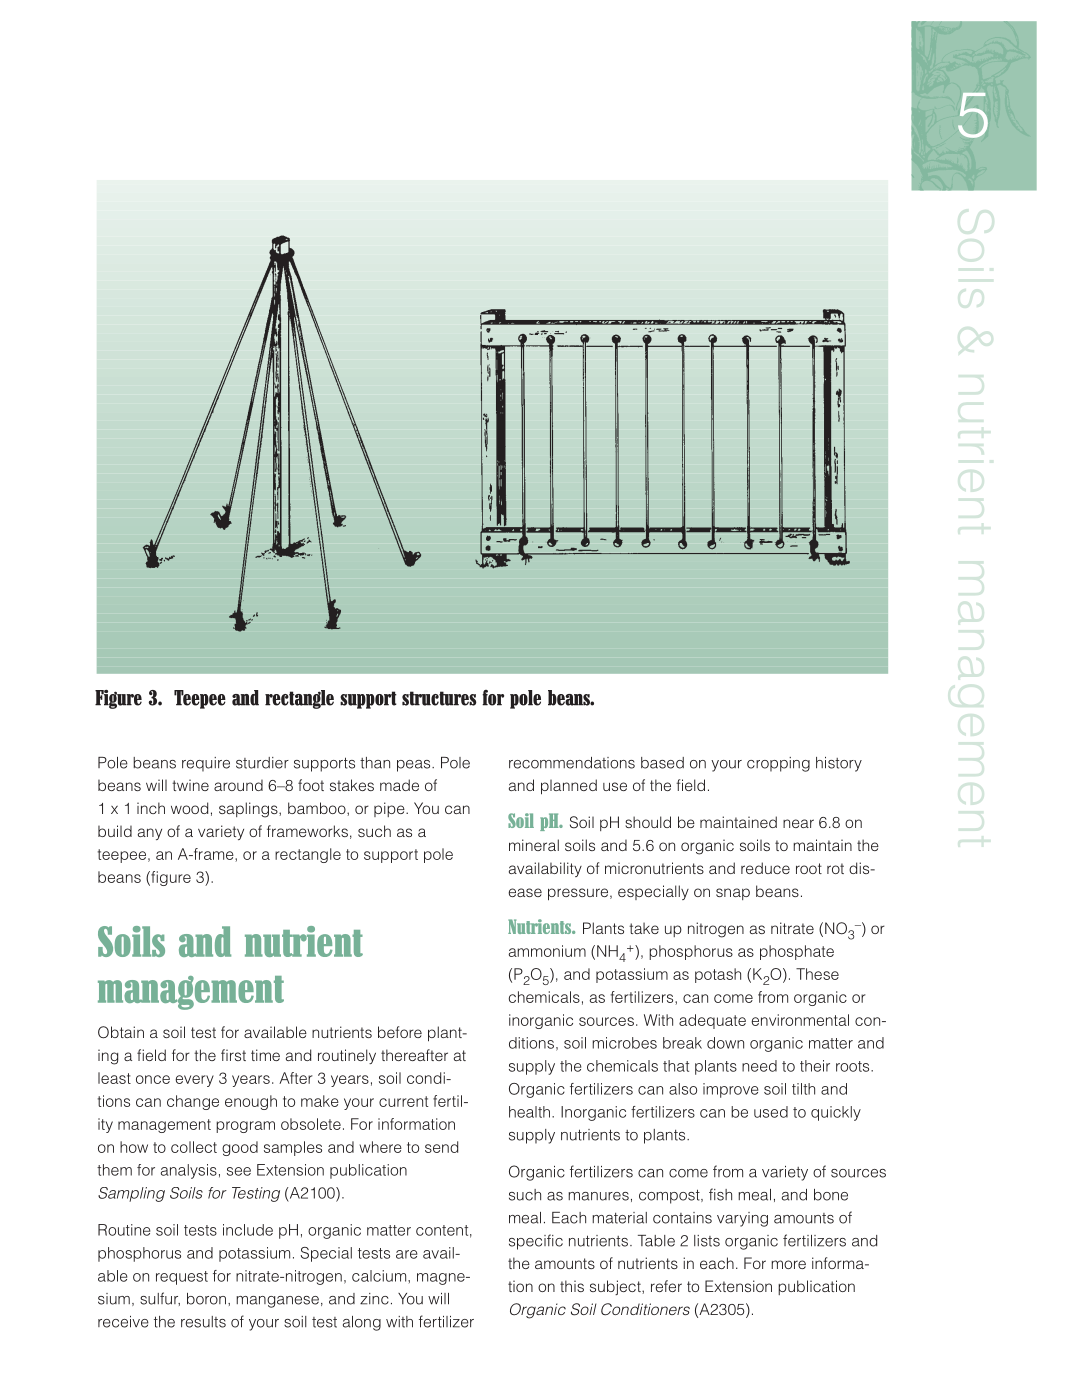 Image resolution: width=1079 pixels, height=1397 pixels. What do you see at coordinates (771, 1112) in the page?
I see `used` at bounding box center [771, 1112].
